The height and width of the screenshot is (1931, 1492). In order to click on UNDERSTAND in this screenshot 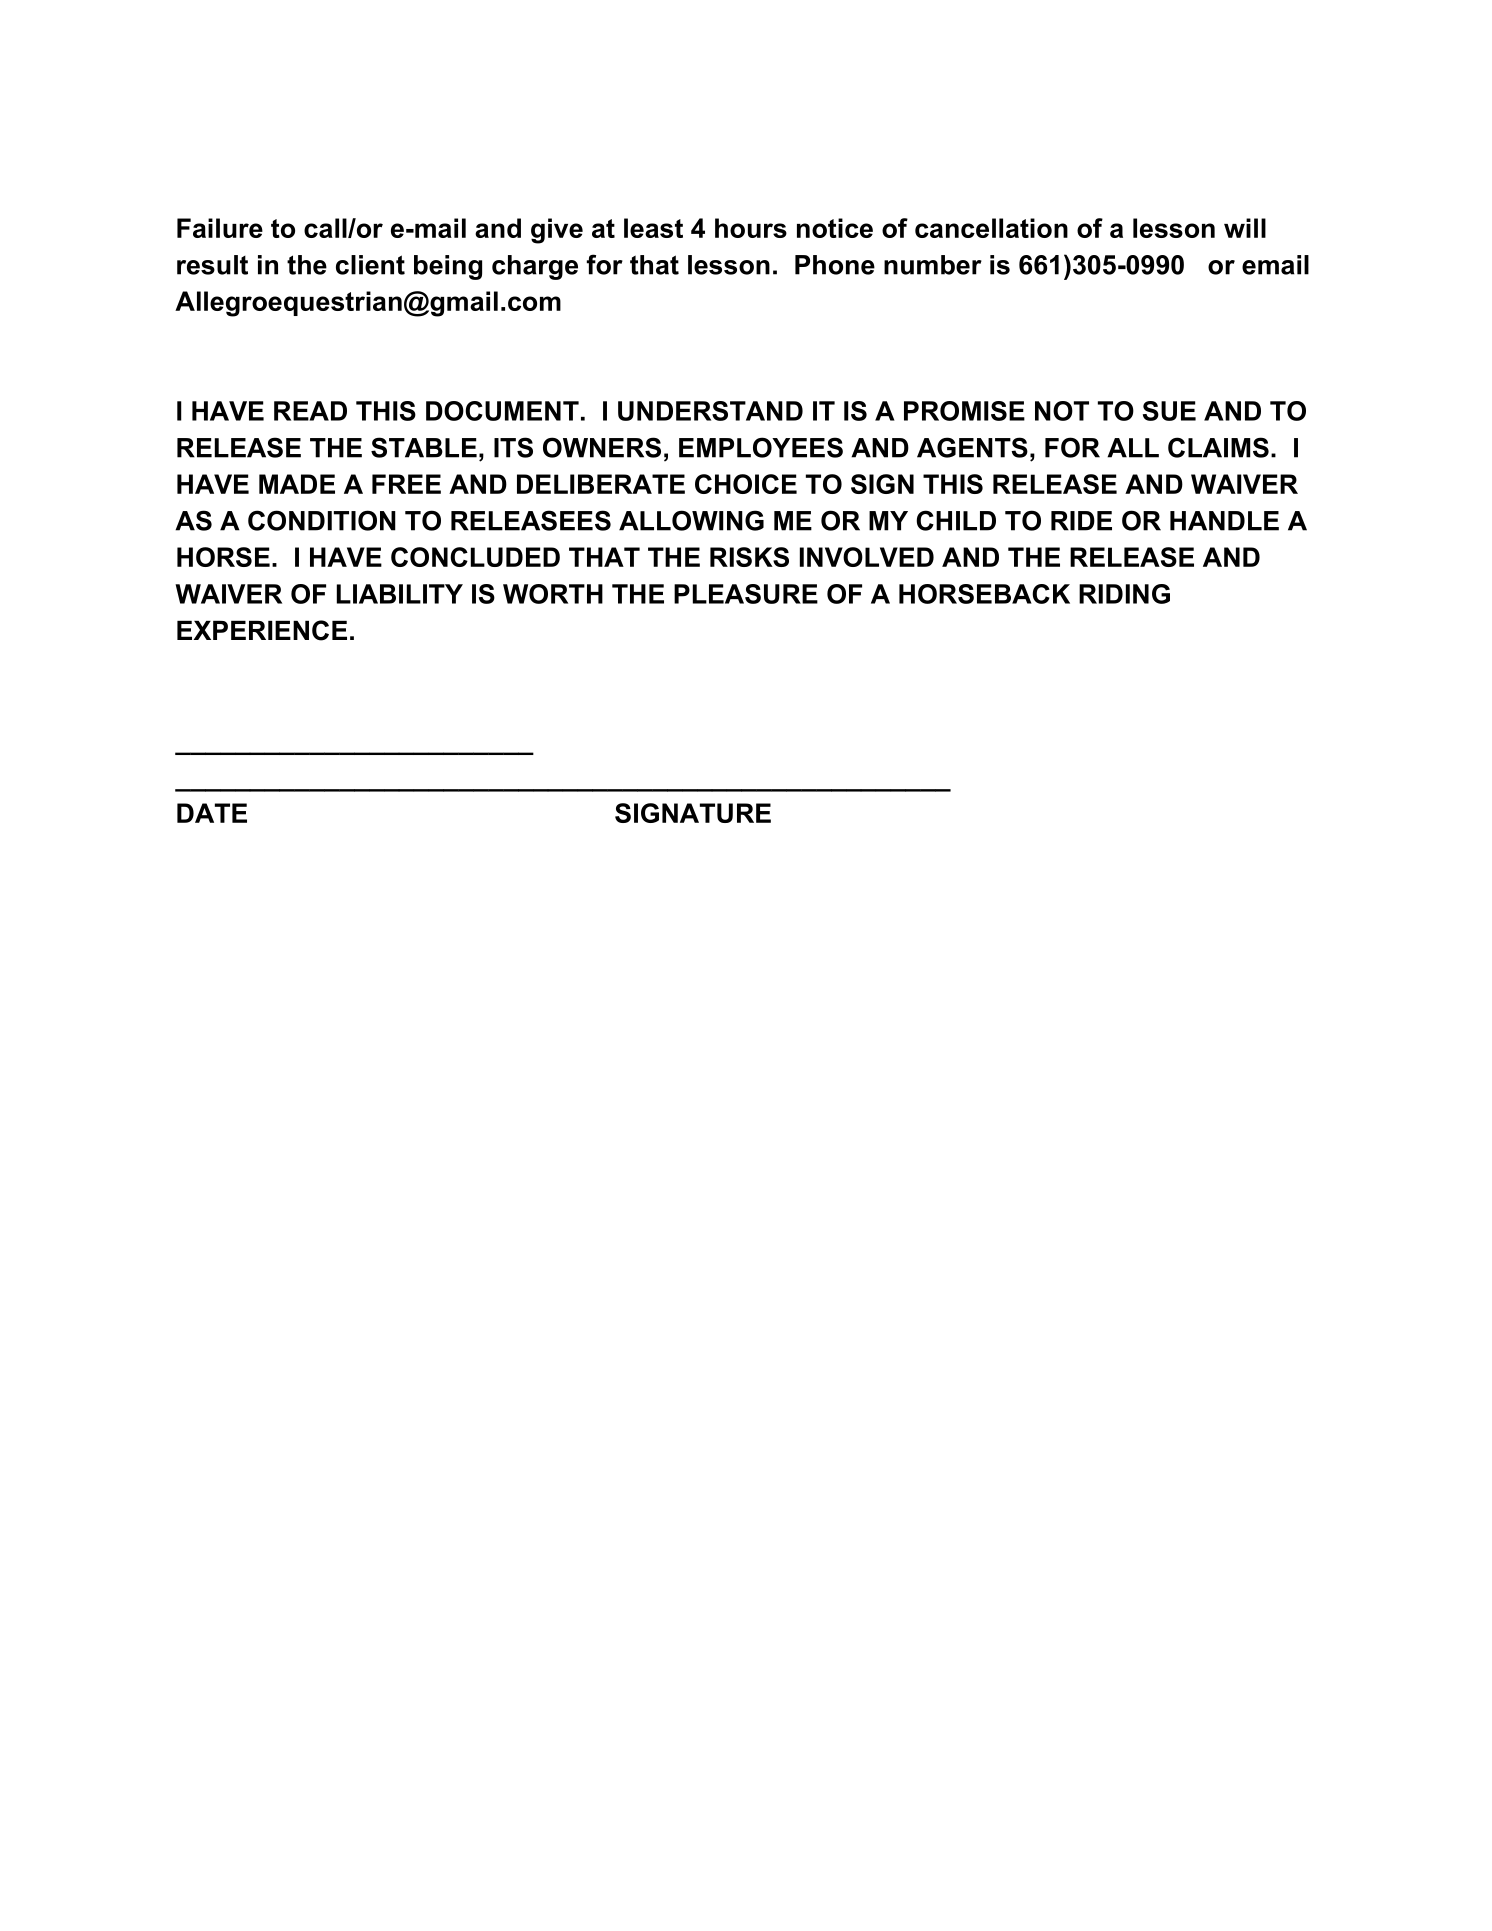, I will do `click(710, 411)`.
